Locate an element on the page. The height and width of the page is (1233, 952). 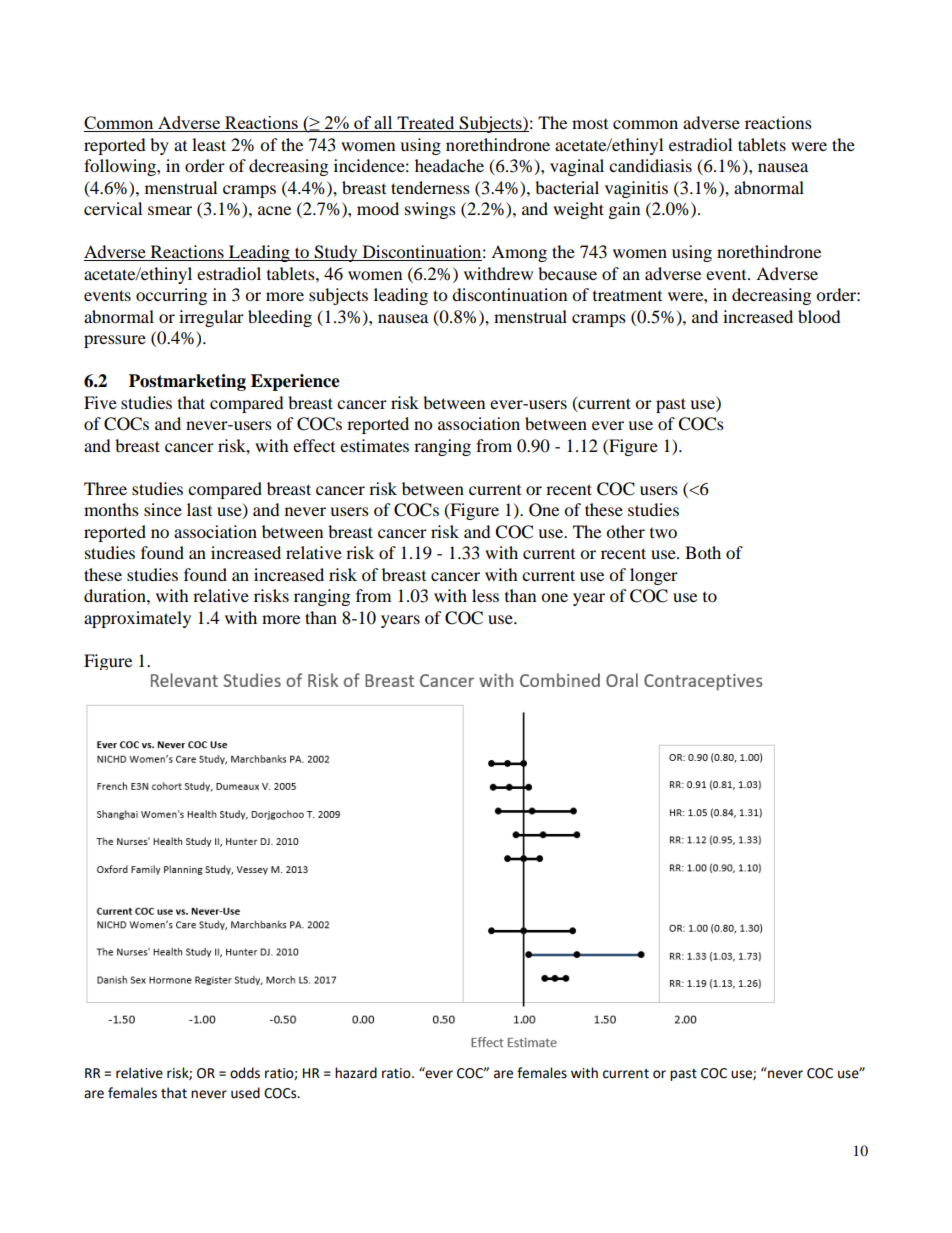
blood is located at coordinates (819, 316).
